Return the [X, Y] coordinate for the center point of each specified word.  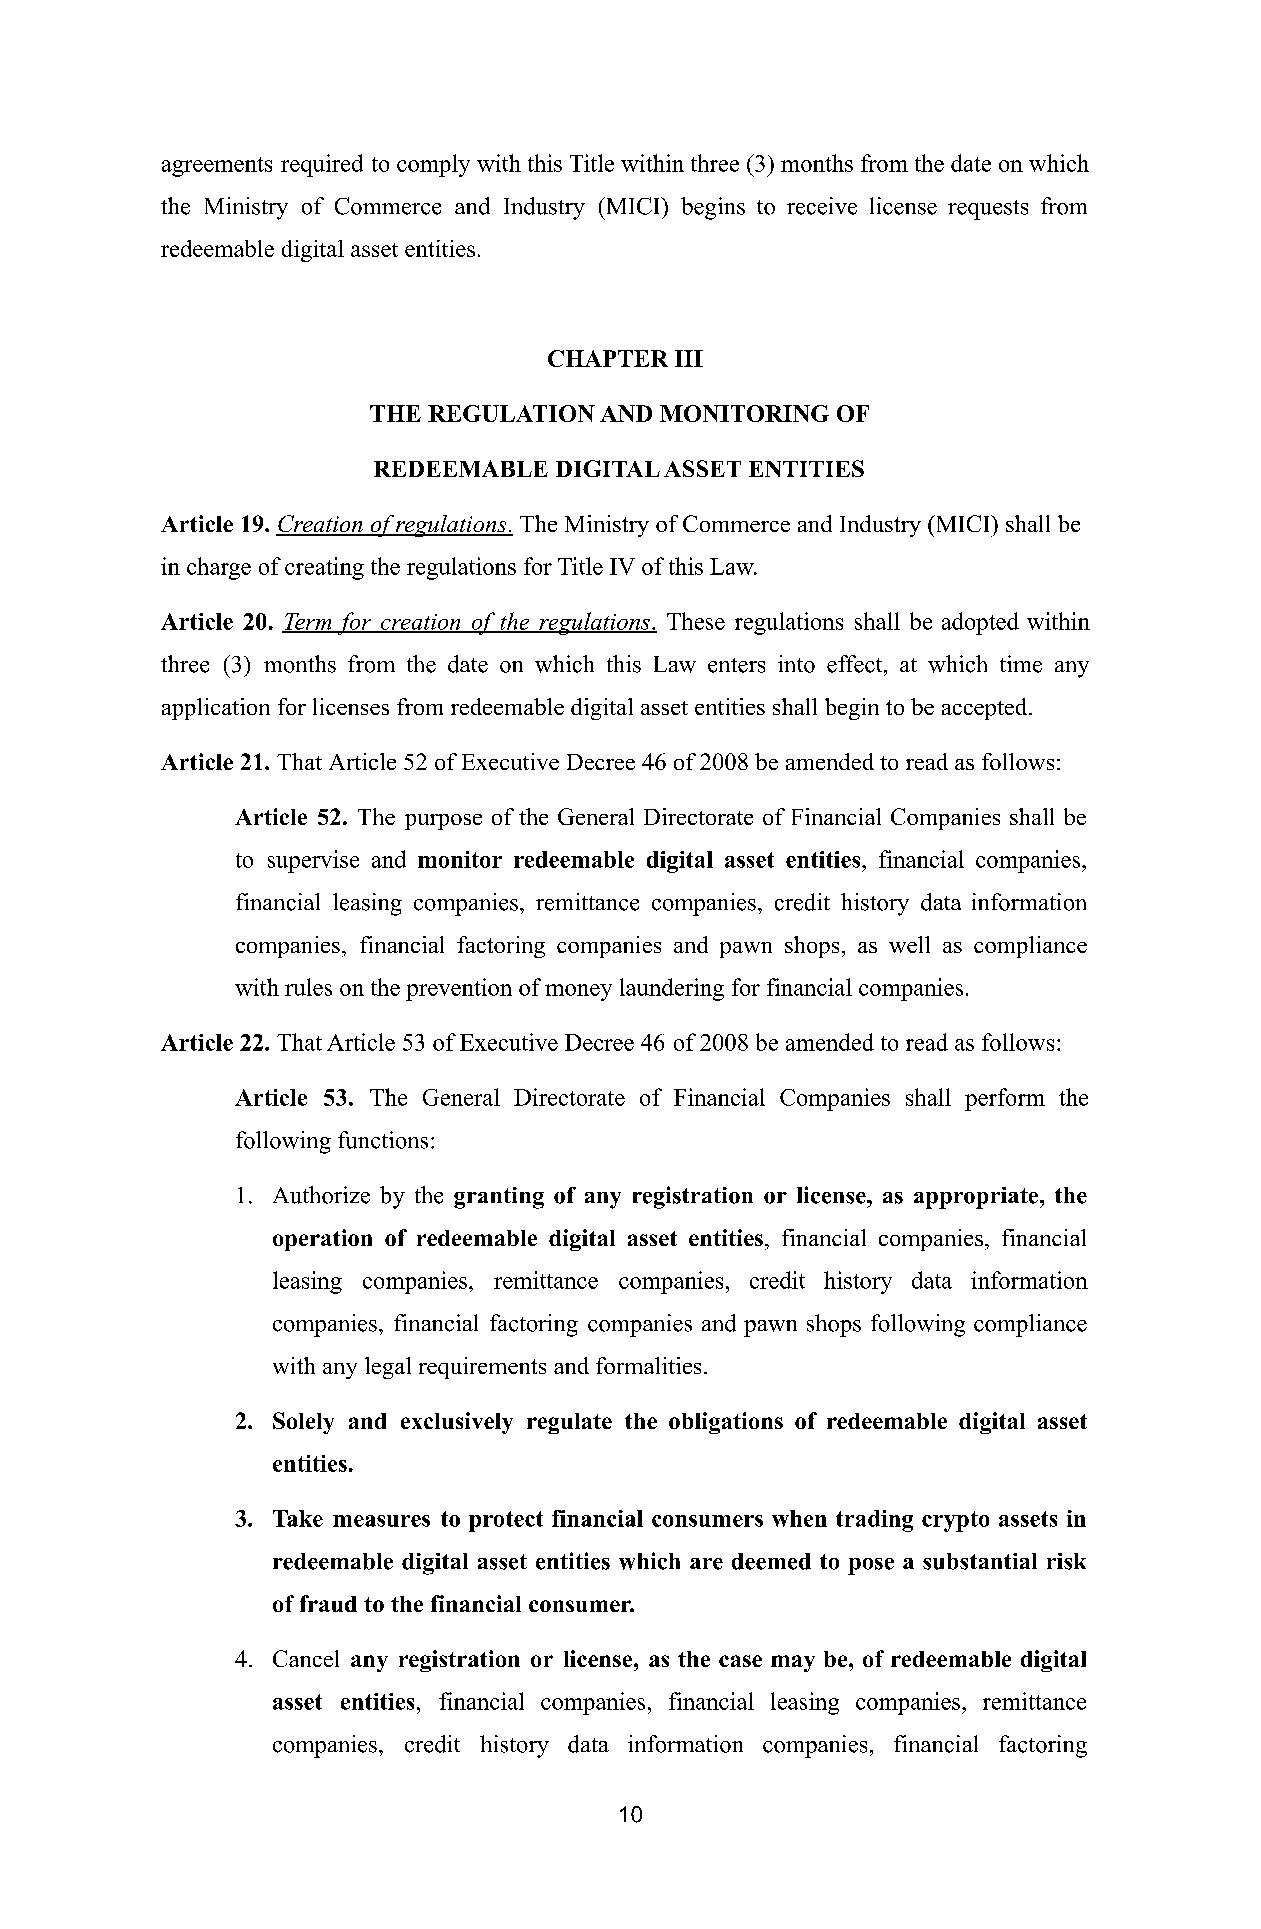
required [322, 165]
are [706, 1564]
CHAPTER [608, 358]
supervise [313, 861]
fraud [328, 1603]
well [909, 944]
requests [988, 210]
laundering [672, 989]
